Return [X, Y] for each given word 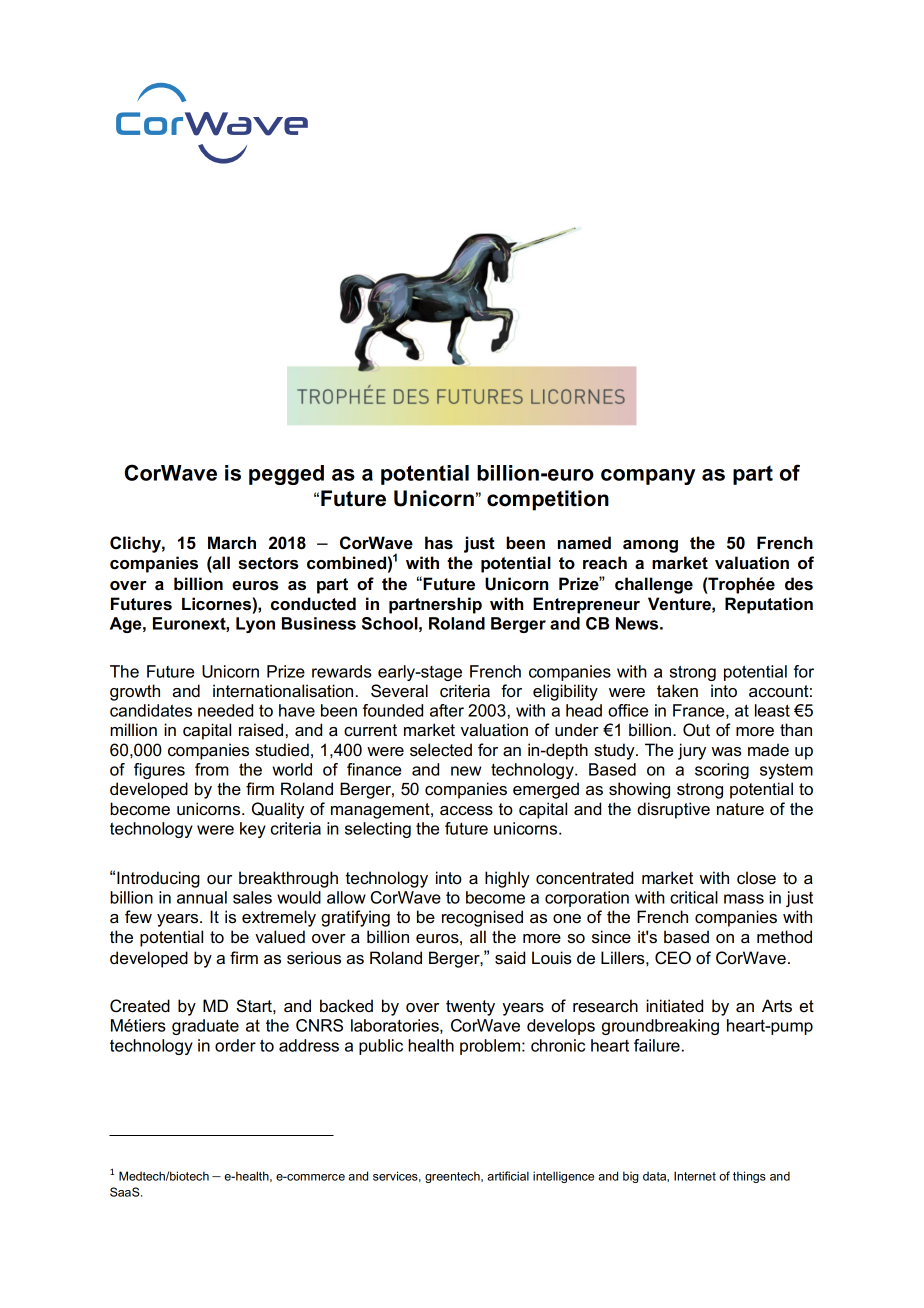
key [253, 830]
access [466, 811]
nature [740, 809]
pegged [286, 475]
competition [548, 500]
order [235, 1045]
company [648, 477]
